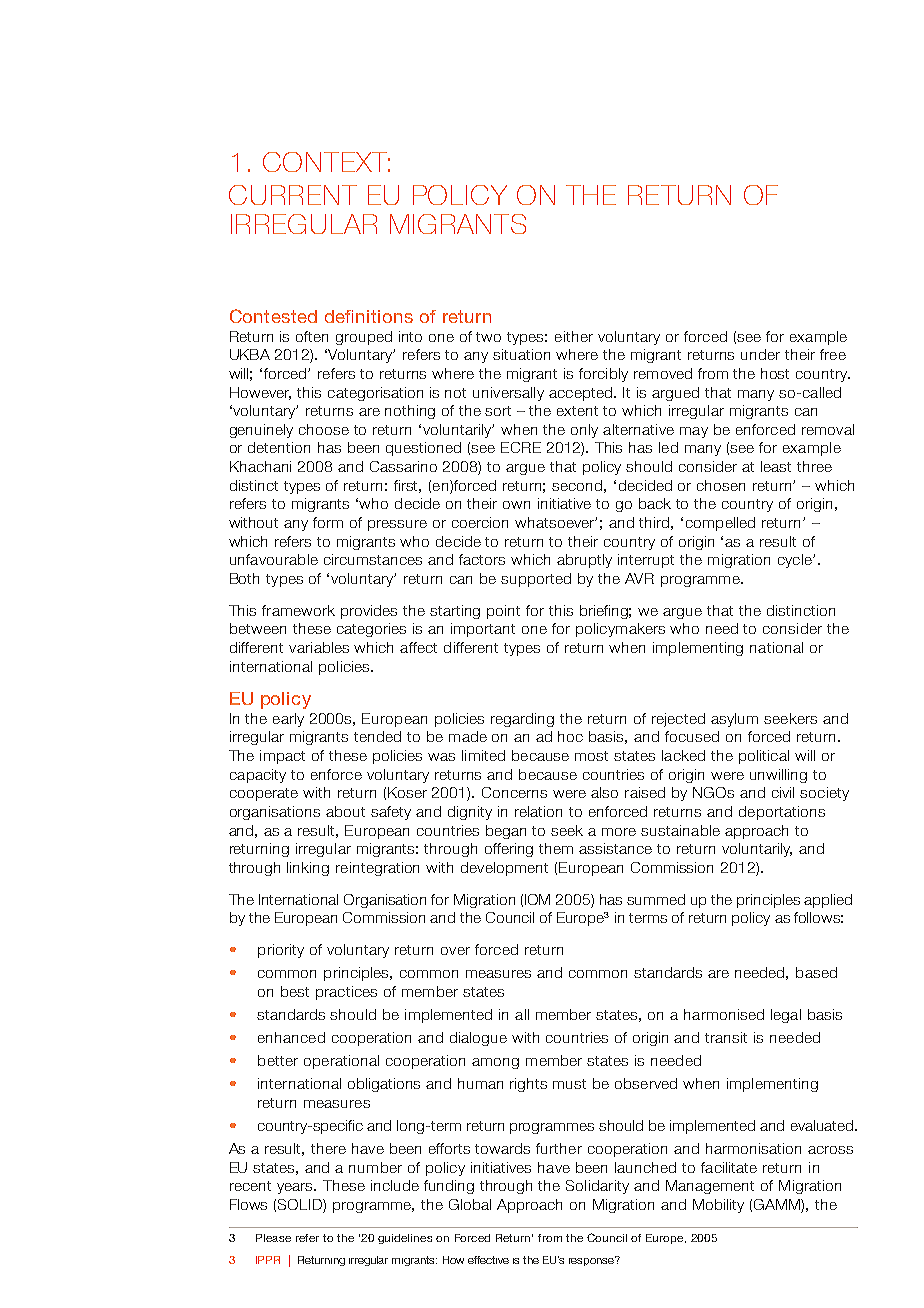 This screenshot has height=1308, width=924. Describe the element at coordinates (522, 720) in the screenshot. I see `regarding` at that location.
